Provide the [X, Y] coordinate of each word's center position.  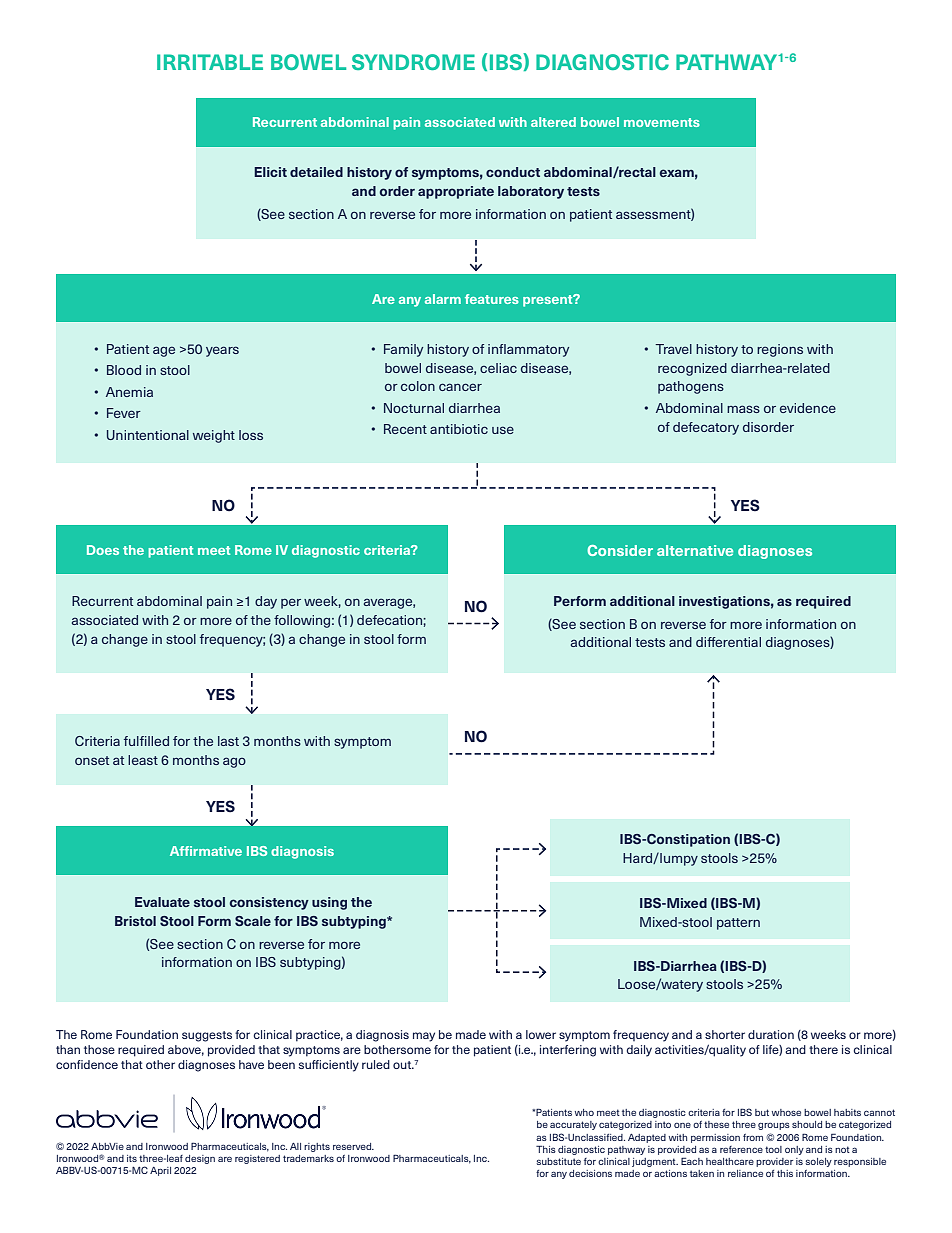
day [266, 602]
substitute [559, 1161]
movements [662, 122]
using [329, 903]
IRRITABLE [210, 62]
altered [553, 122]
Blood [124, 370]
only [794, 1150]
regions [780, 350]
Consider [620, 550]
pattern [738, 924]
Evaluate [162, 902]
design [200, 1159]
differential [728, 642]
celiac [498, 368]
